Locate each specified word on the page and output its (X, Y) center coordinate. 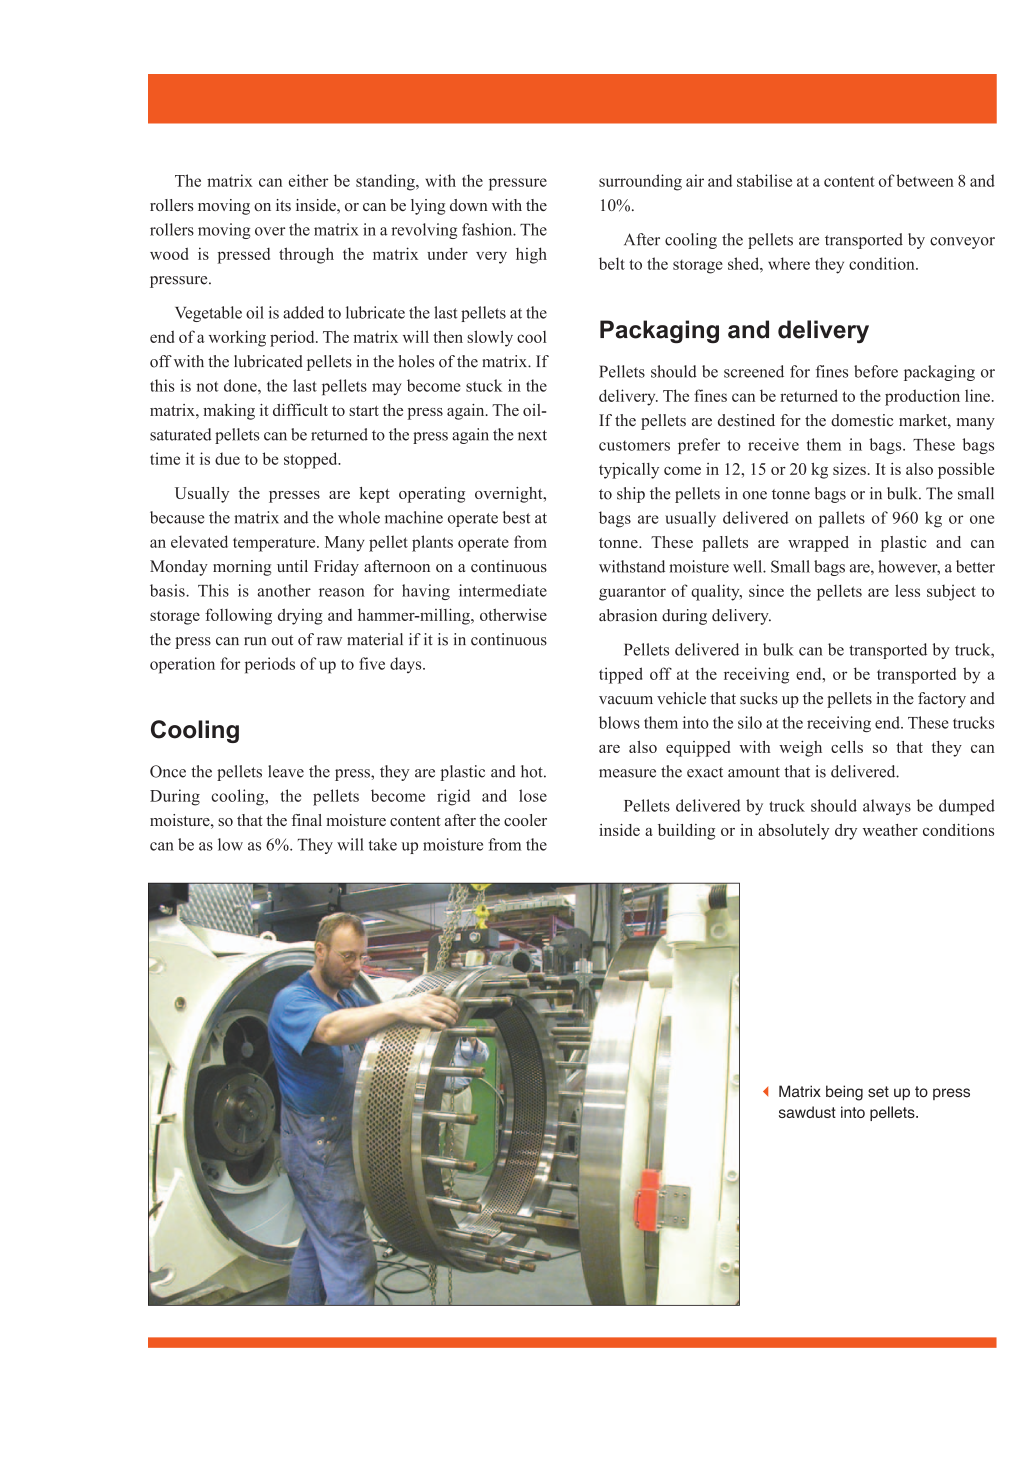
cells (847, 747)
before (876, 371)
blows (619, 722)
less (907, 590)
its (283, 205)
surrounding (640, 182)
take (383, 844)
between (925, 180)
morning (242, 568)
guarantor (632, 593)
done (241, 385)
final (306, 820)
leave (286, 771)
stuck (484, 385)
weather (890, 830)
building (686, 832)
